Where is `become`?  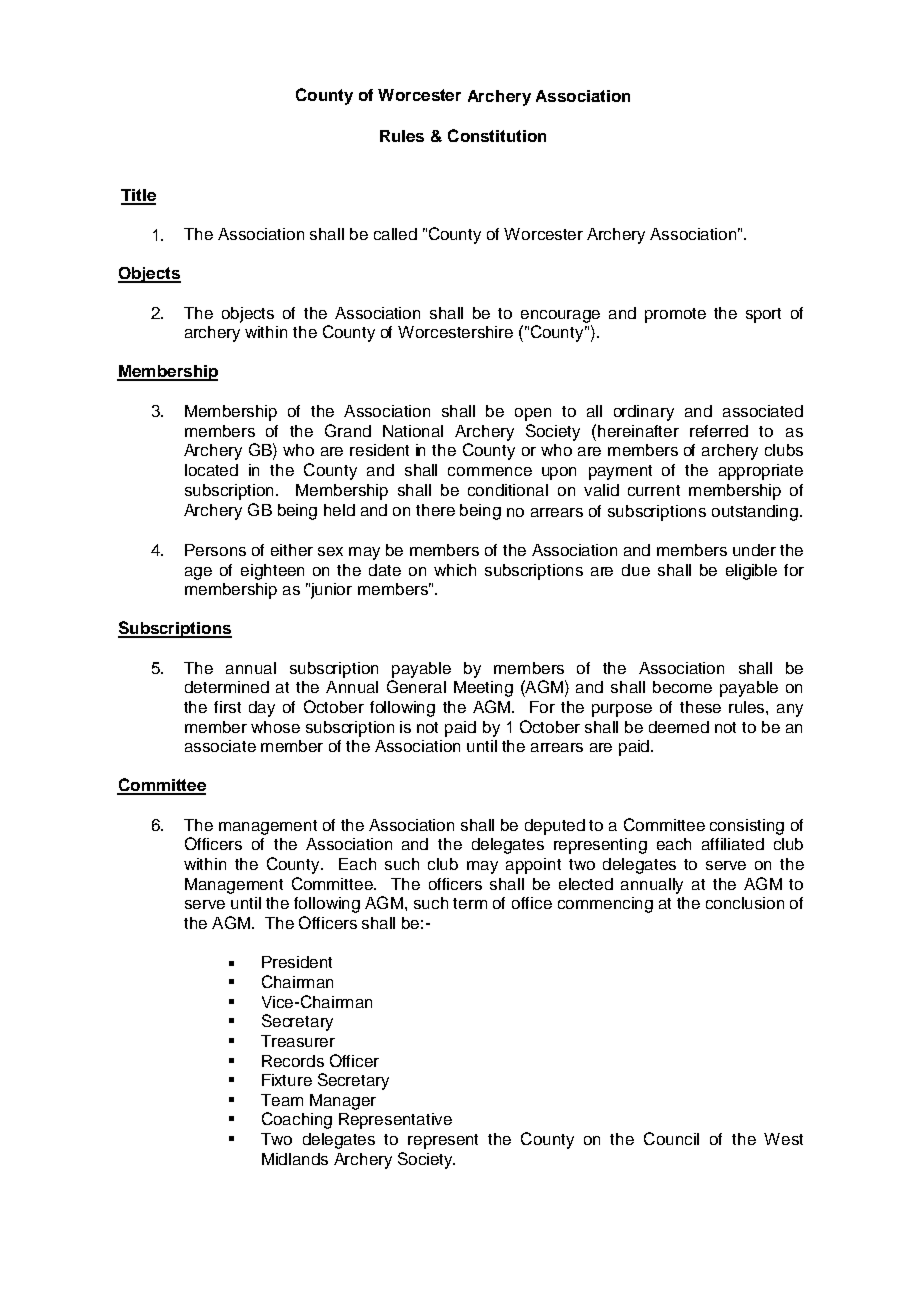 become is located at coordinates (682, 687).
